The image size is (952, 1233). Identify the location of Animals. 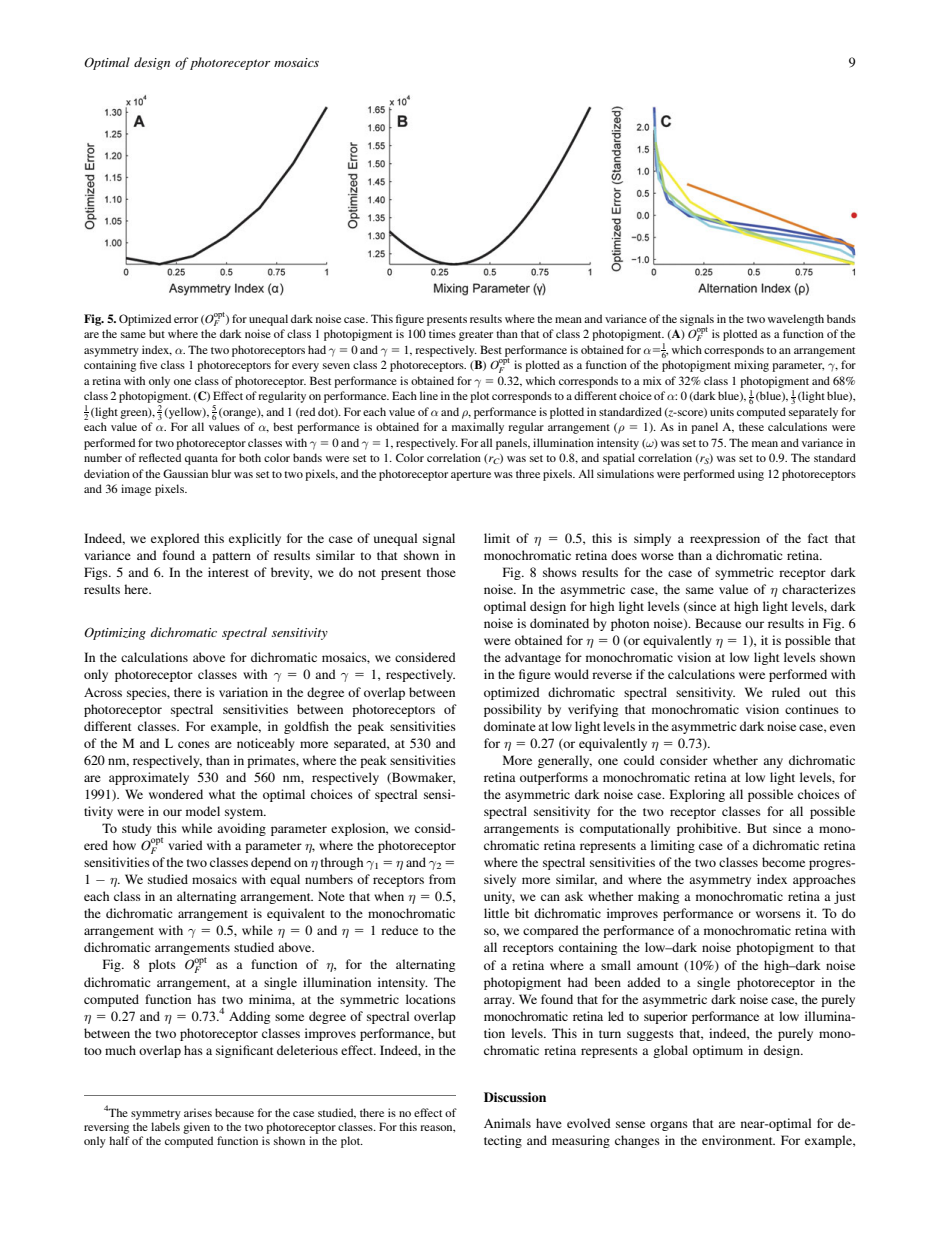
(507, 1123).
